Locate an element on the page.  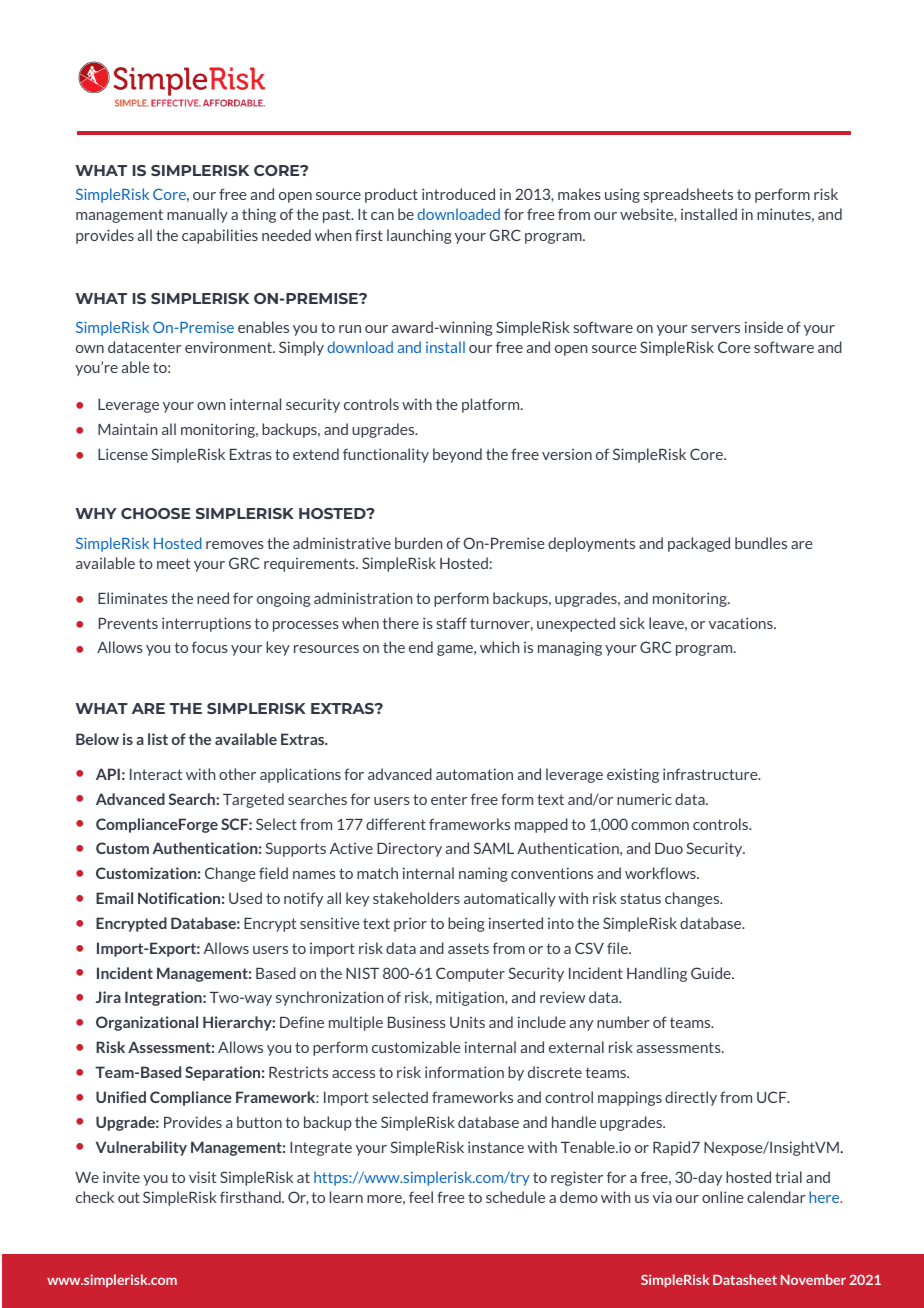
online is located at coordinates (723, 1197).
